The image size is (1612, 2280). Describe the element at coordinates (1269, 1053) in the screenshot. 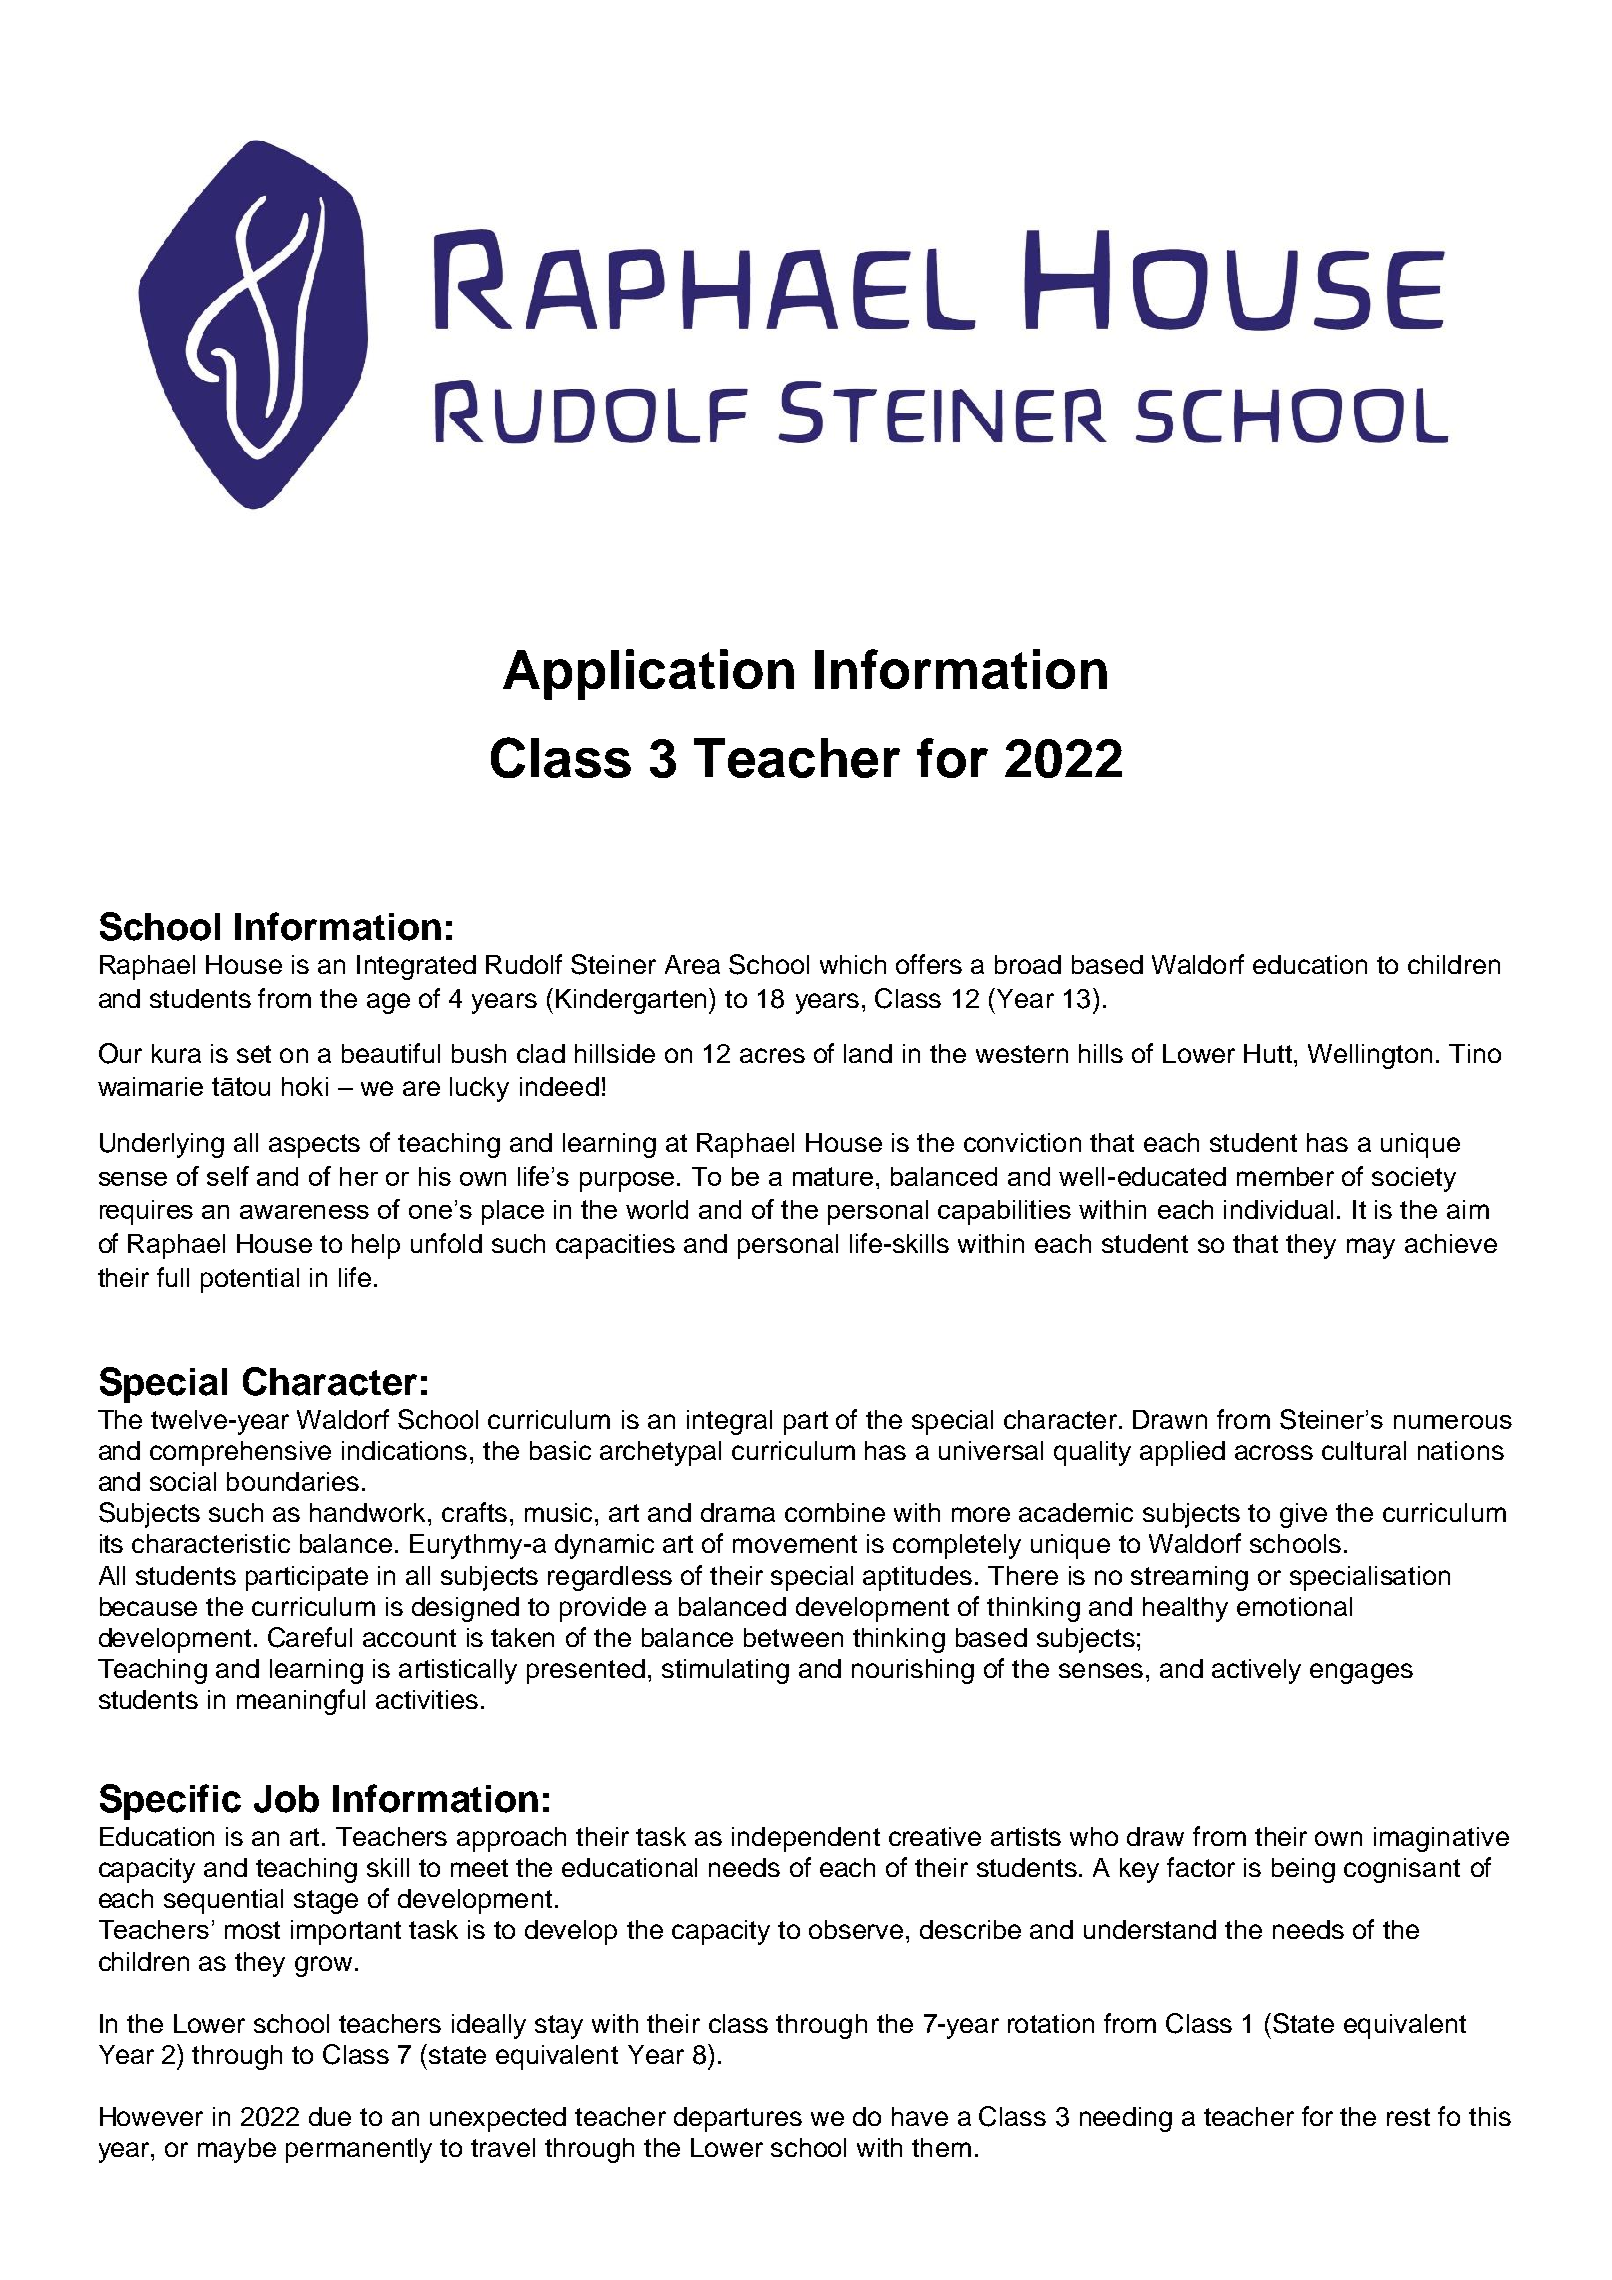

I see `Hutt` at that location.
